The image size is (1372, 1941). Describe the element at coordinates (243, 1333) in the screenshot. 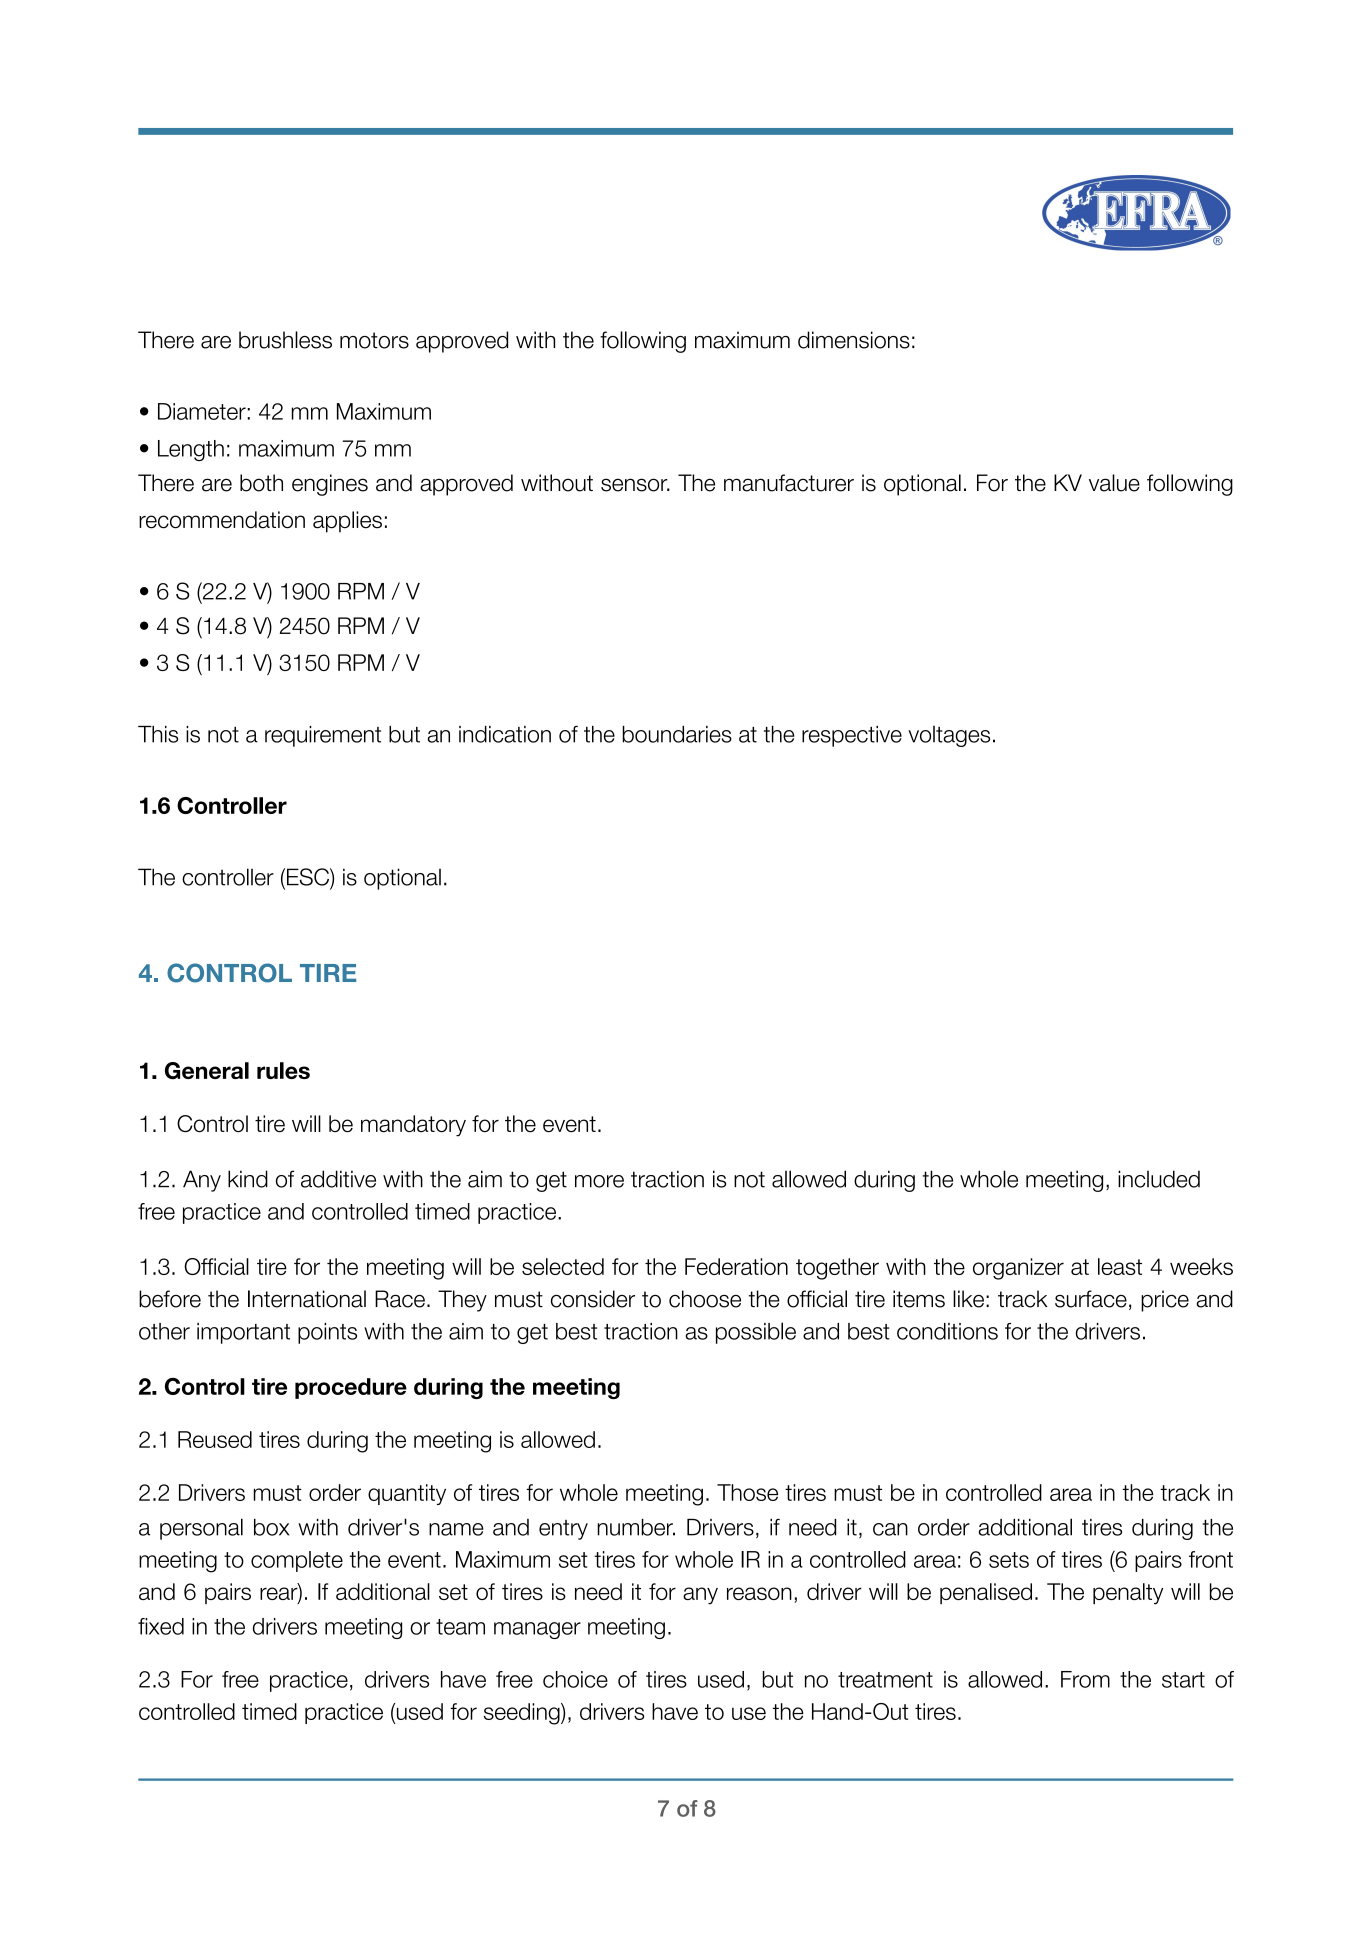

I see `important` at that location.
